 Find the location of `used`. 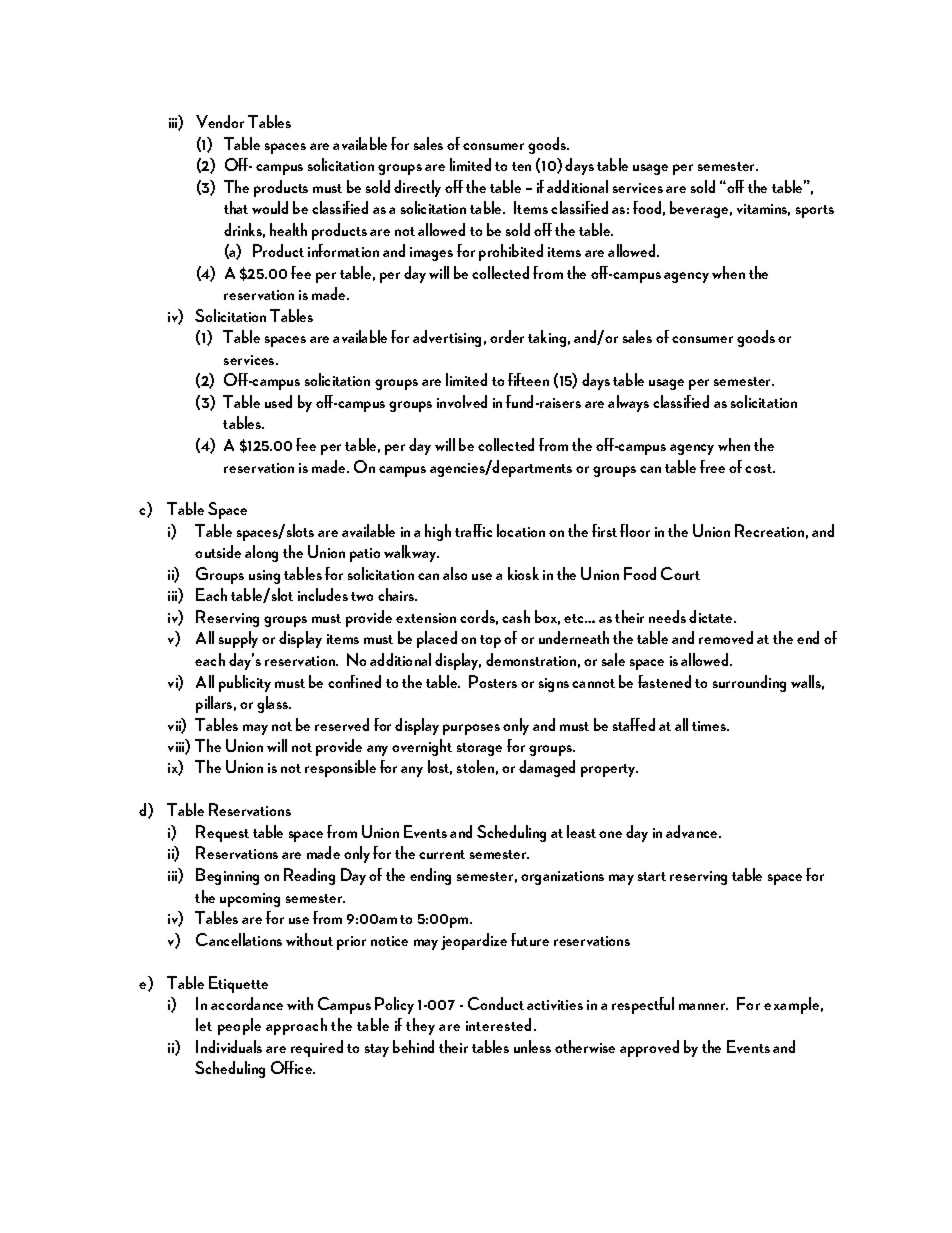

used is located at coordinates (278, 401).
